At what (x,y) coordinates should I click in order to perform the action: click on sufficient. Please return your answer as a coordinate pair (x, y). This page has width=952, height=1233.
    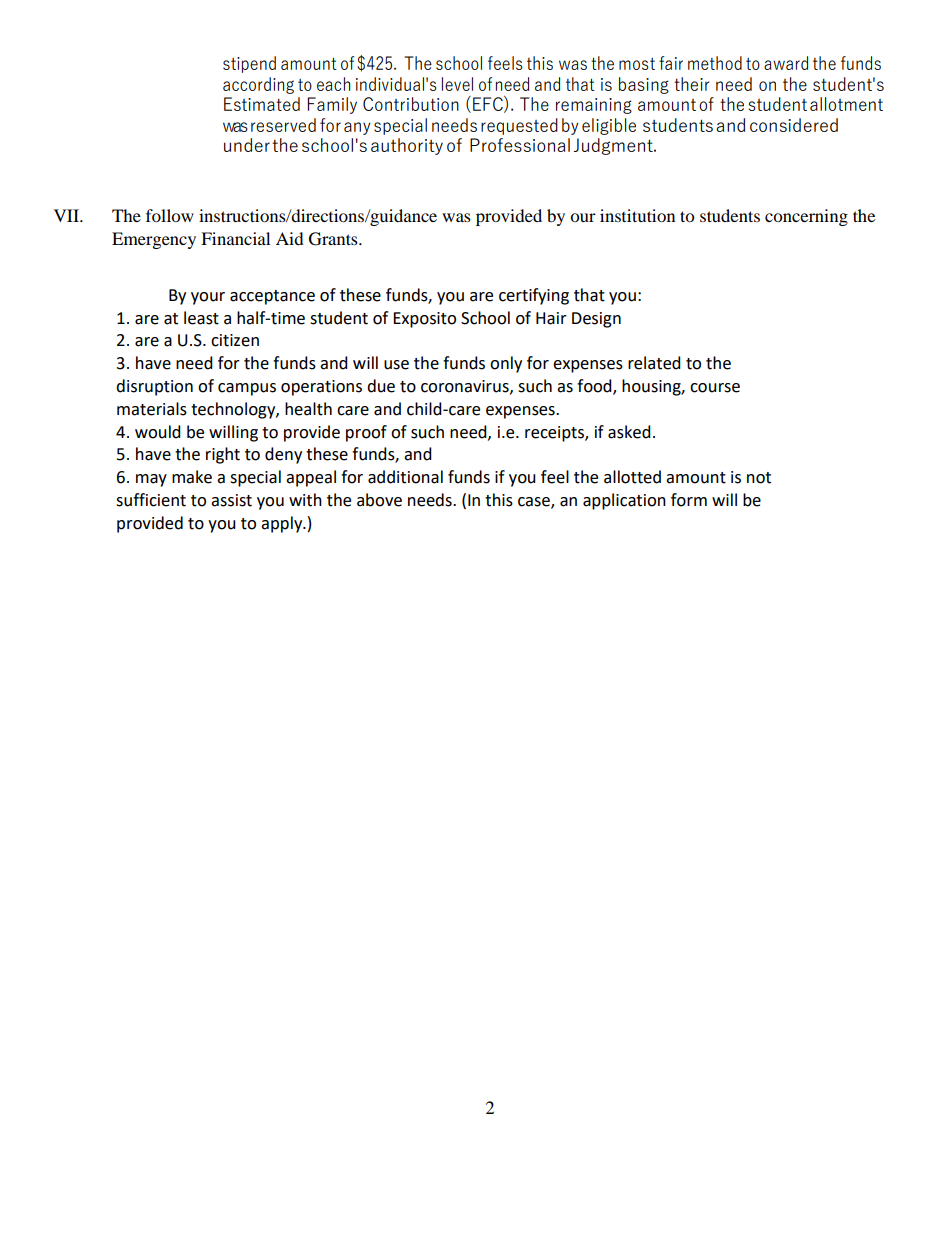
    Looking at the image, I should click on (151, 500).
